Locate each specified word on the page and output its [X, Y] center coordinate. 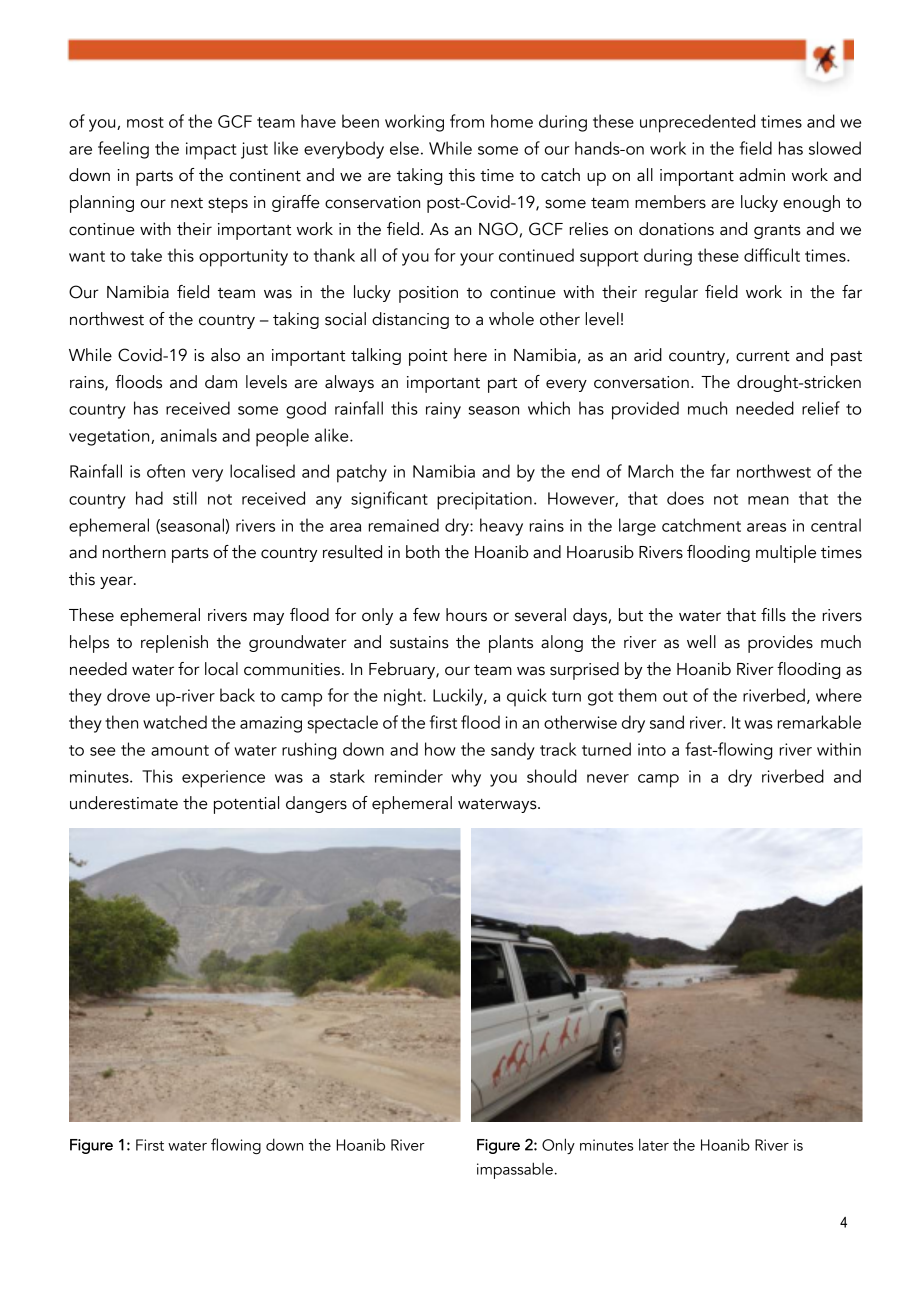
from [467, 121]
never [608, 778]
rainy [443, 410]
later [654, 1144]
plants [511, 644]
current [763, 356]
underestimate [124, 803]
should [552, 776]
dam [221, 382]
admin [762, 175]
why [466, 778]
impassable [515, 1170]
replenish [174, 644]
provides [780, 644]
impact [211, 151]
